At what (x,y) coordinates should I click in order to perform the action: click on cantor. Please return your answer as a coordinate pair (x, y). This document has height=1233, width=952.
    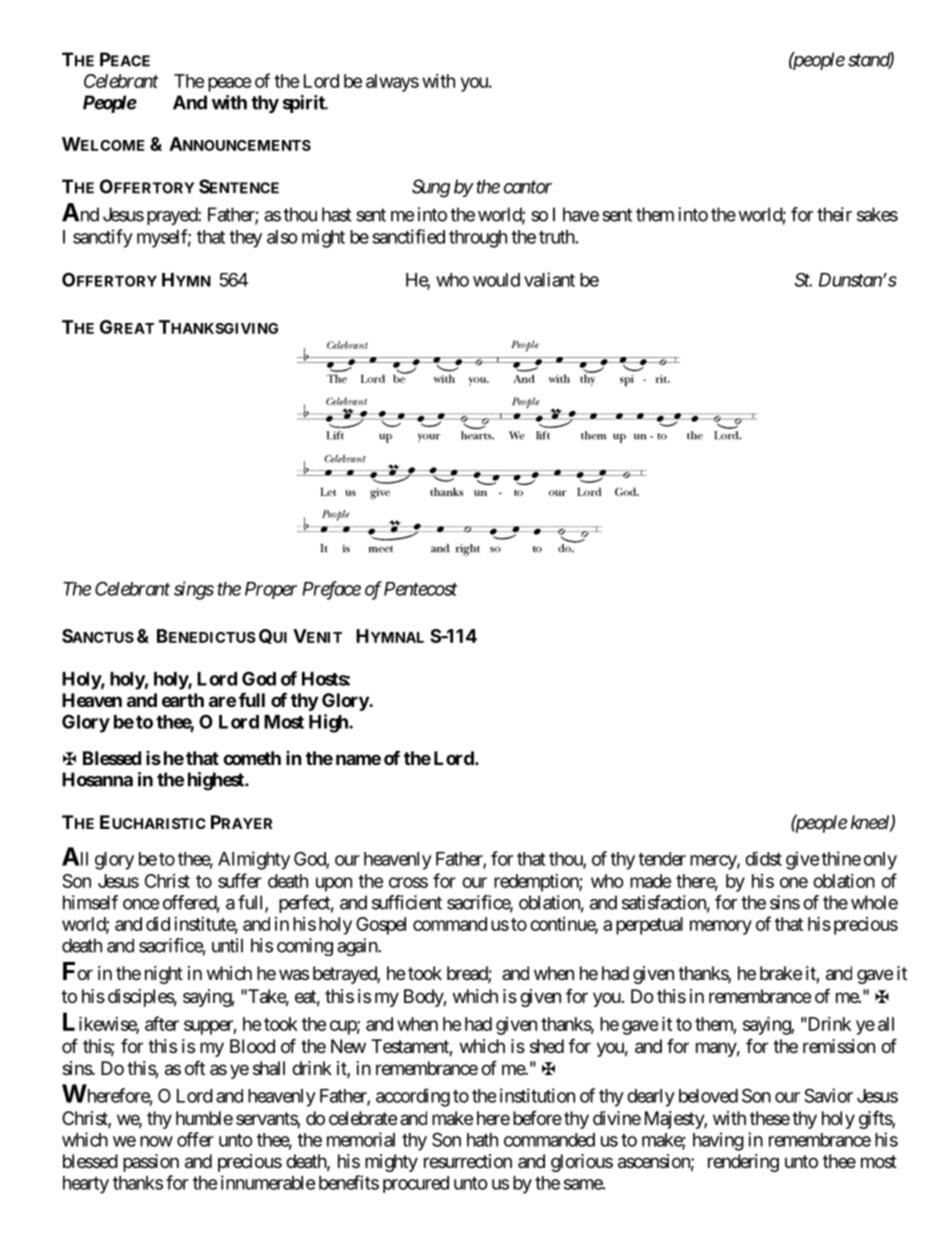
    Looking at the image, I should click on (528, 187).
